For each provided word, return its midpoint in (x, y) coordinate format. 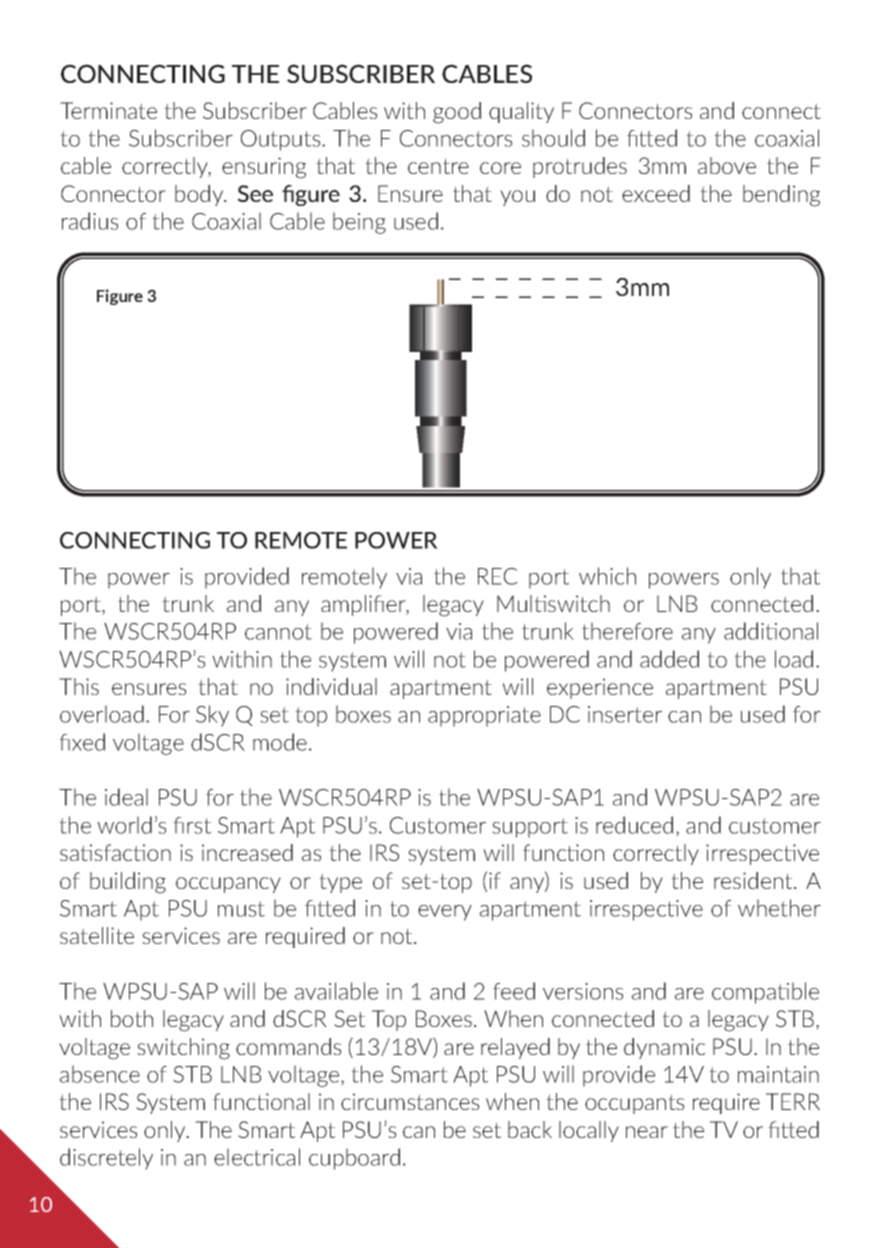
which (607, 576)
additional (771, 631)
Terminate (108, 110)
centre (438, 166)
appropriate (484, 716)
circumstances (410, 1101)
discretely (106, 1159)
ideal (126, 797)
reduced (634, 825)
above (727, 165)
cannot (278, 632)
